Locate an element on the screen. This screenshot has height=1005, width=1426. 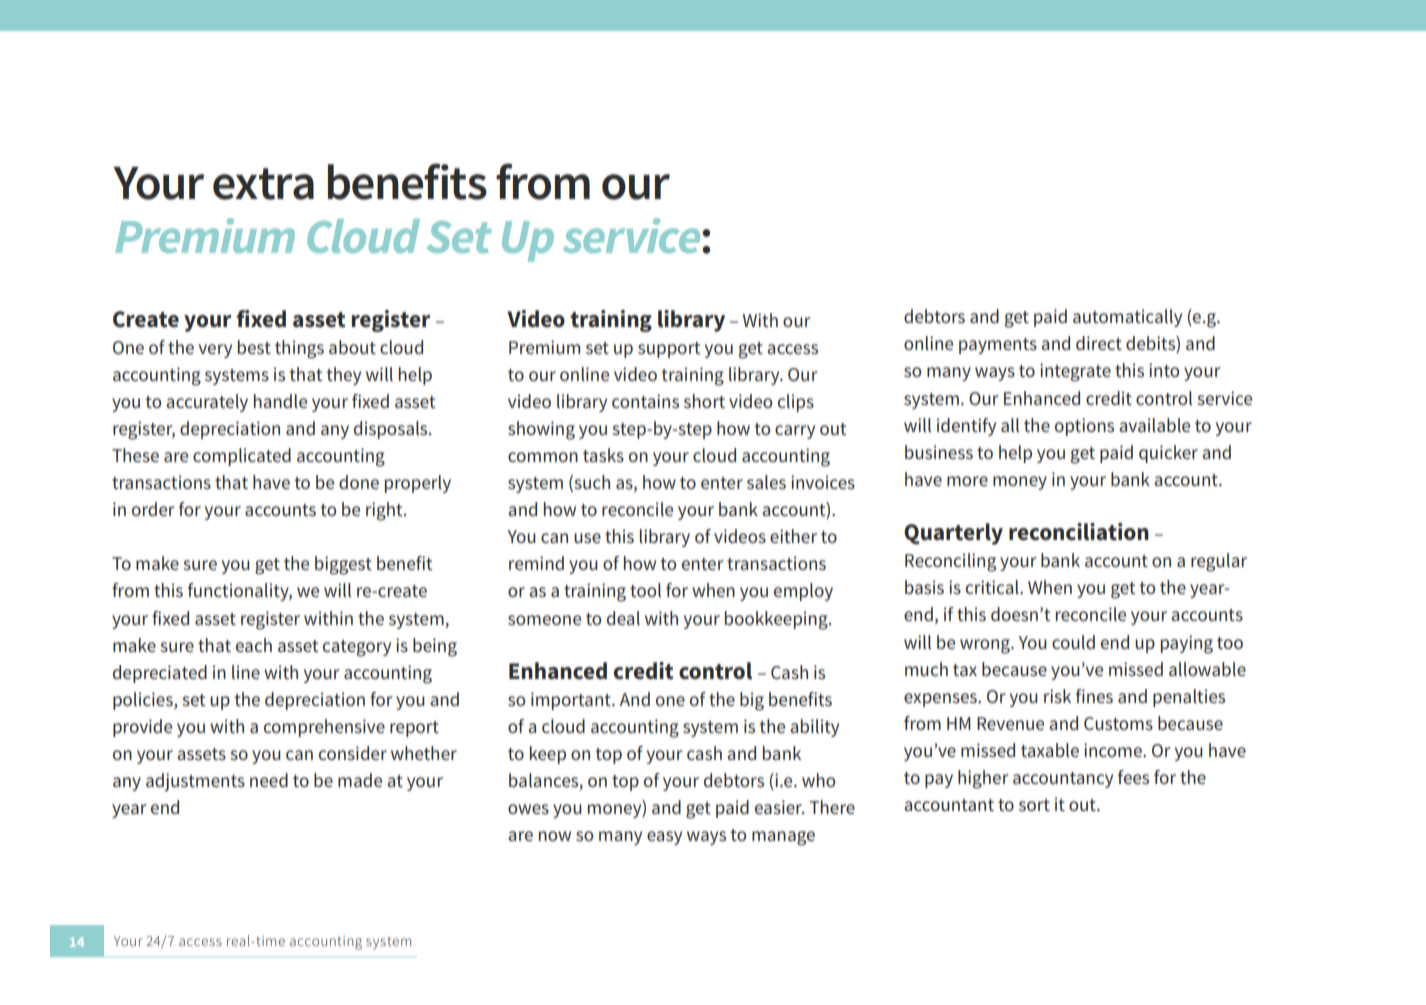
order is located at coordinates (153, 509).
